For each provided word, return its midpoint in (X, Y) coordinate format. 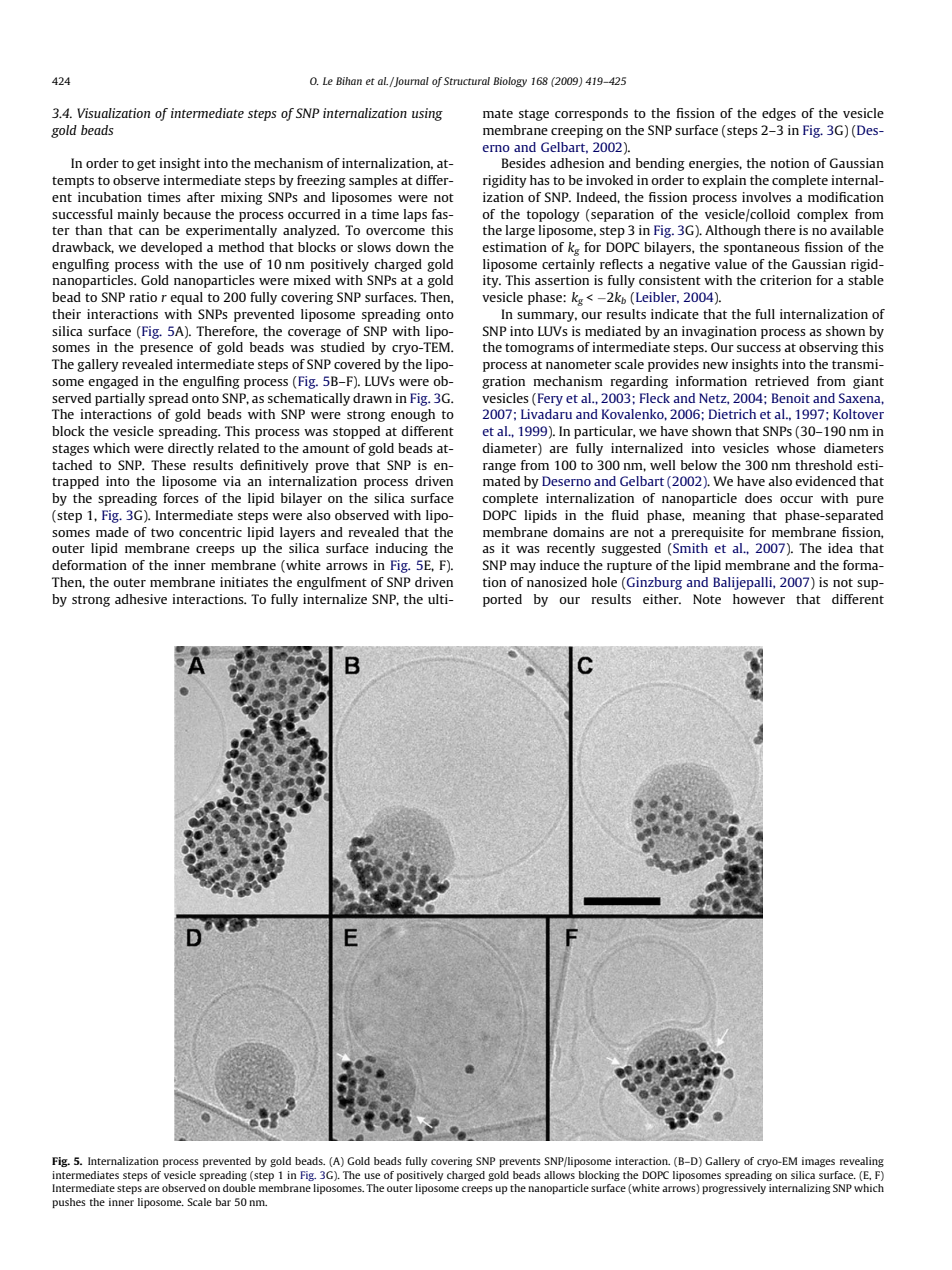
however (759, 599)
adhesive (141, 599)
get (146, 165)
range (499, 468)
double (239, 1188)
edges (779, 114)
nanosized (557, 582)
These (168, 465)
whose (796, 448)
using (427, 114)
